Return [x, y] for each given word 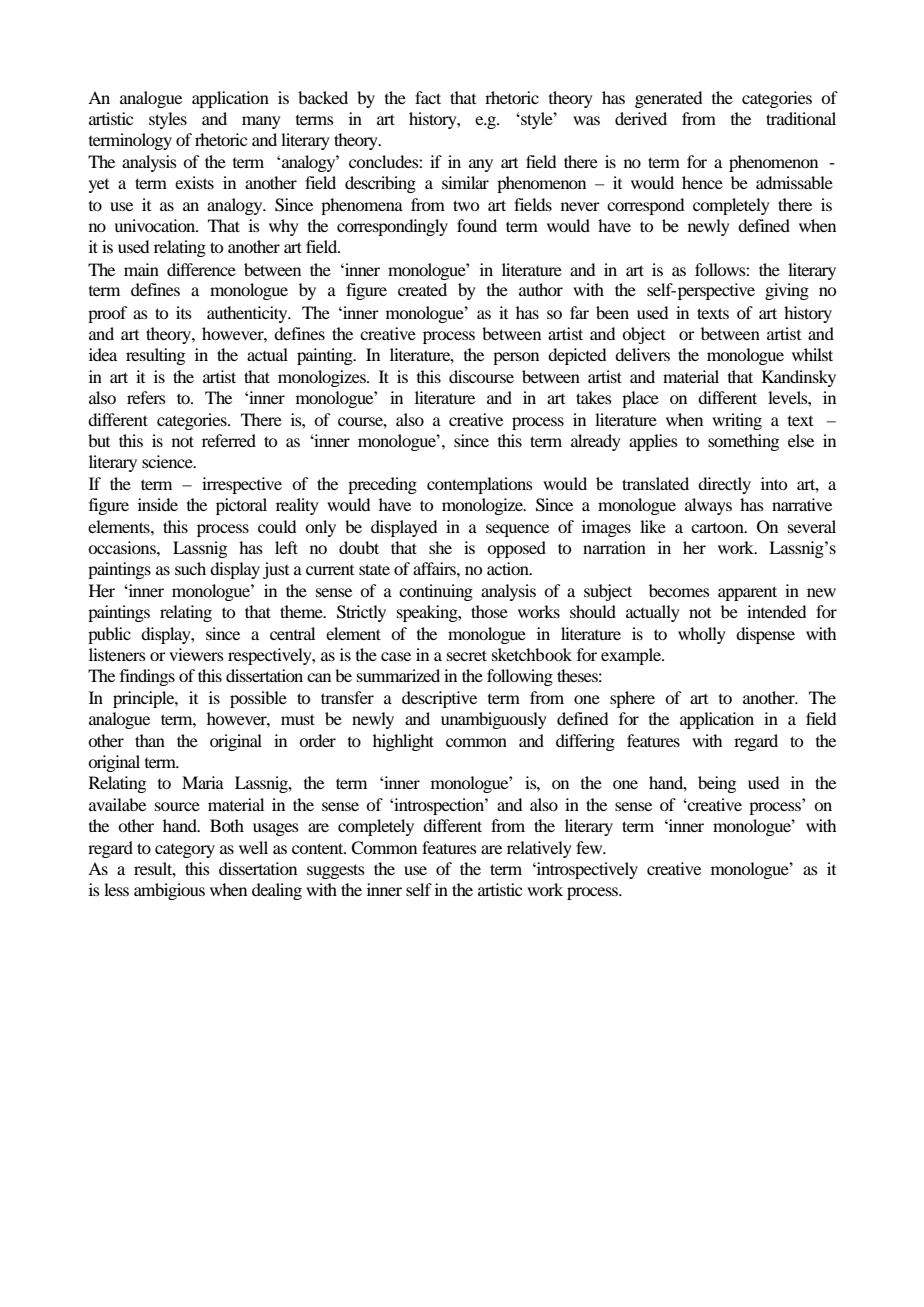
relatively [539, 849]
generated [668, 99]
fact [428, 97]
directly [724, 485]
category [185, 851]
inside [158, 504]
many [261, 122]
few [590, 847]
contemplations [480, 485]
